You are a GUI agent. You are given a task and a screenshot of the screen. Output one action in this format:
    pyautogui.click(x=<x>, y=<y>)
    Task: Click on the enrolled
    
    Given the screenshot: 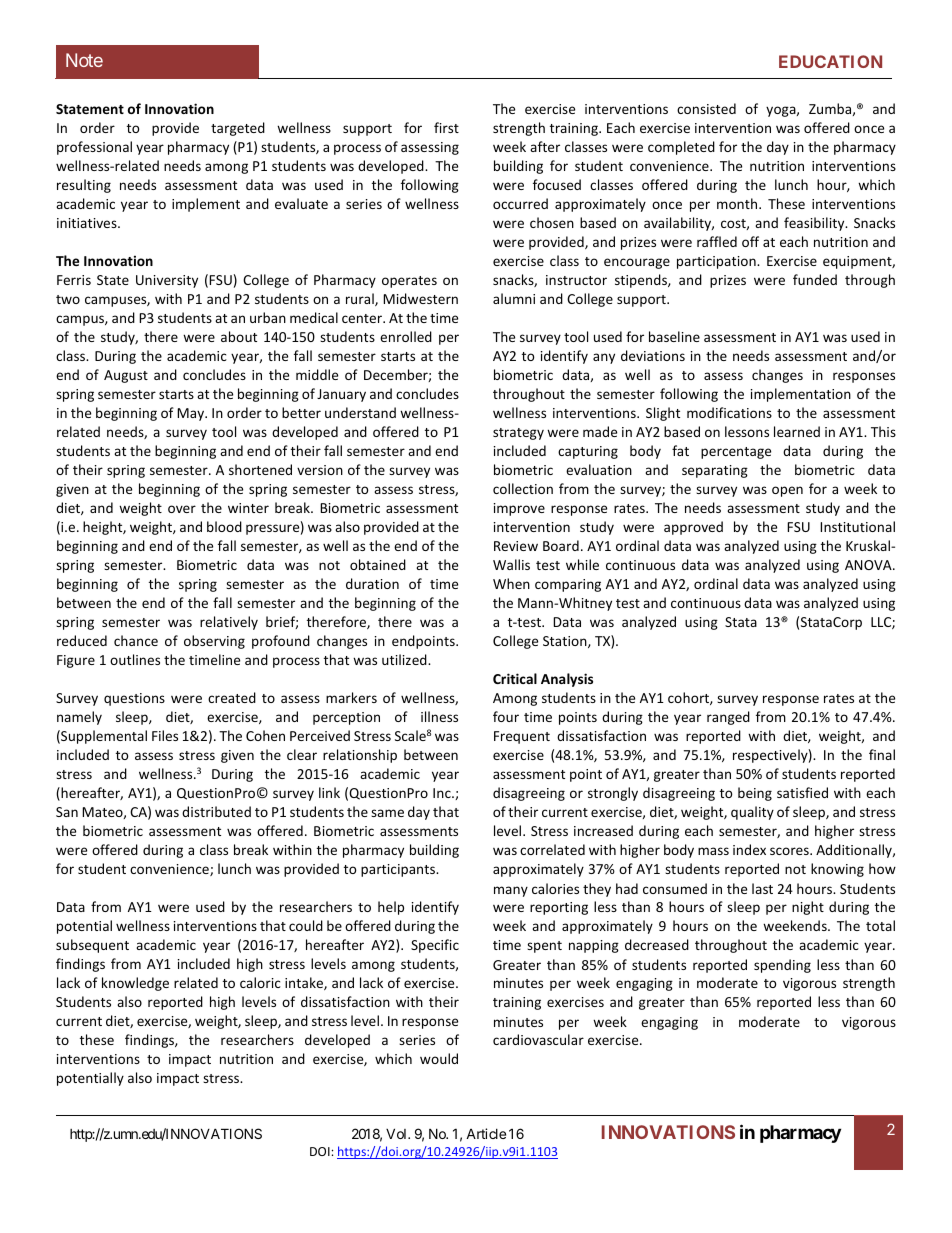 What is the action you would take?
    pyautogui.click(x=406, y=336)
